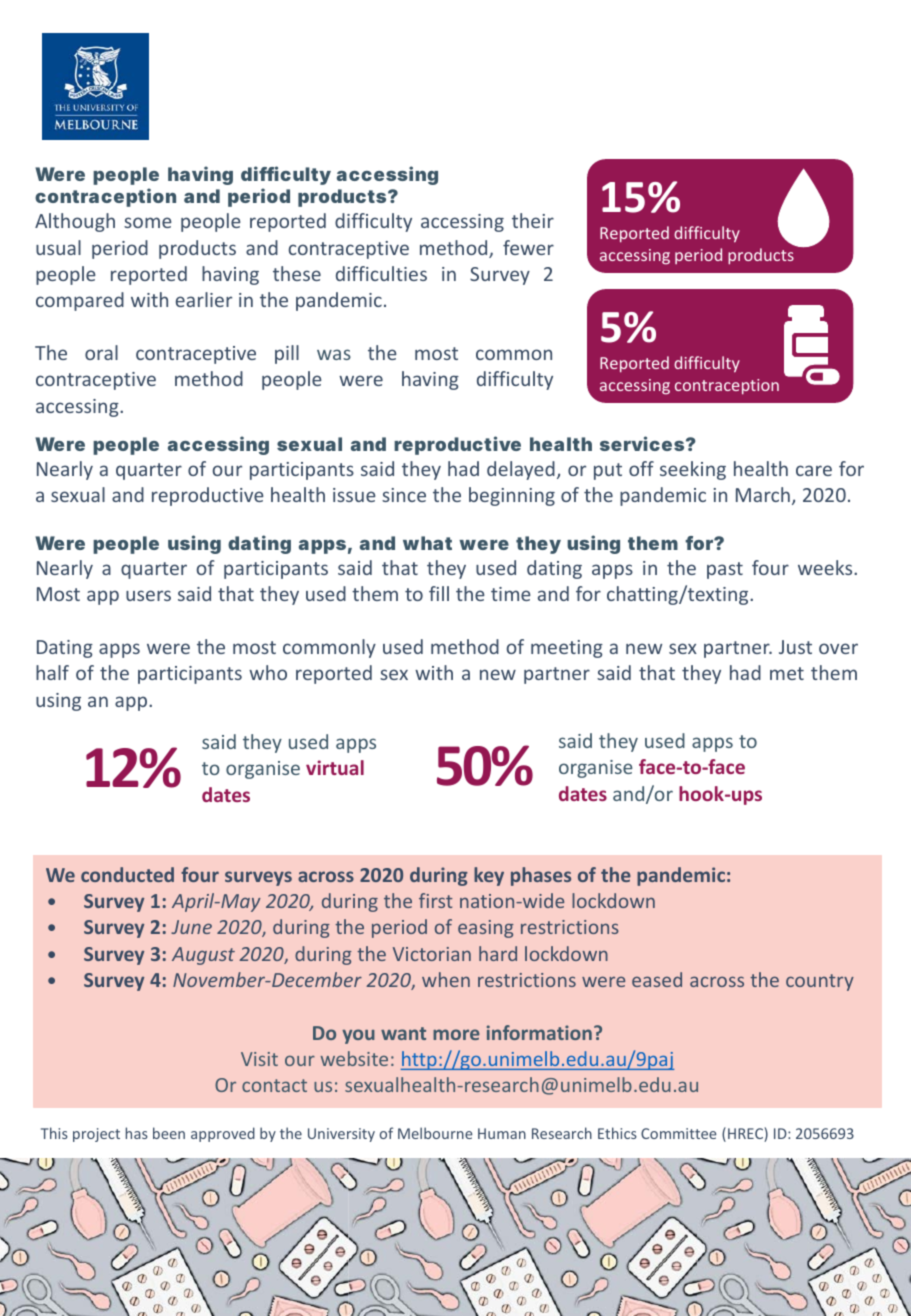 The width and height of the document is (911, 1316). I want to click on been, so click(169, 1133).
